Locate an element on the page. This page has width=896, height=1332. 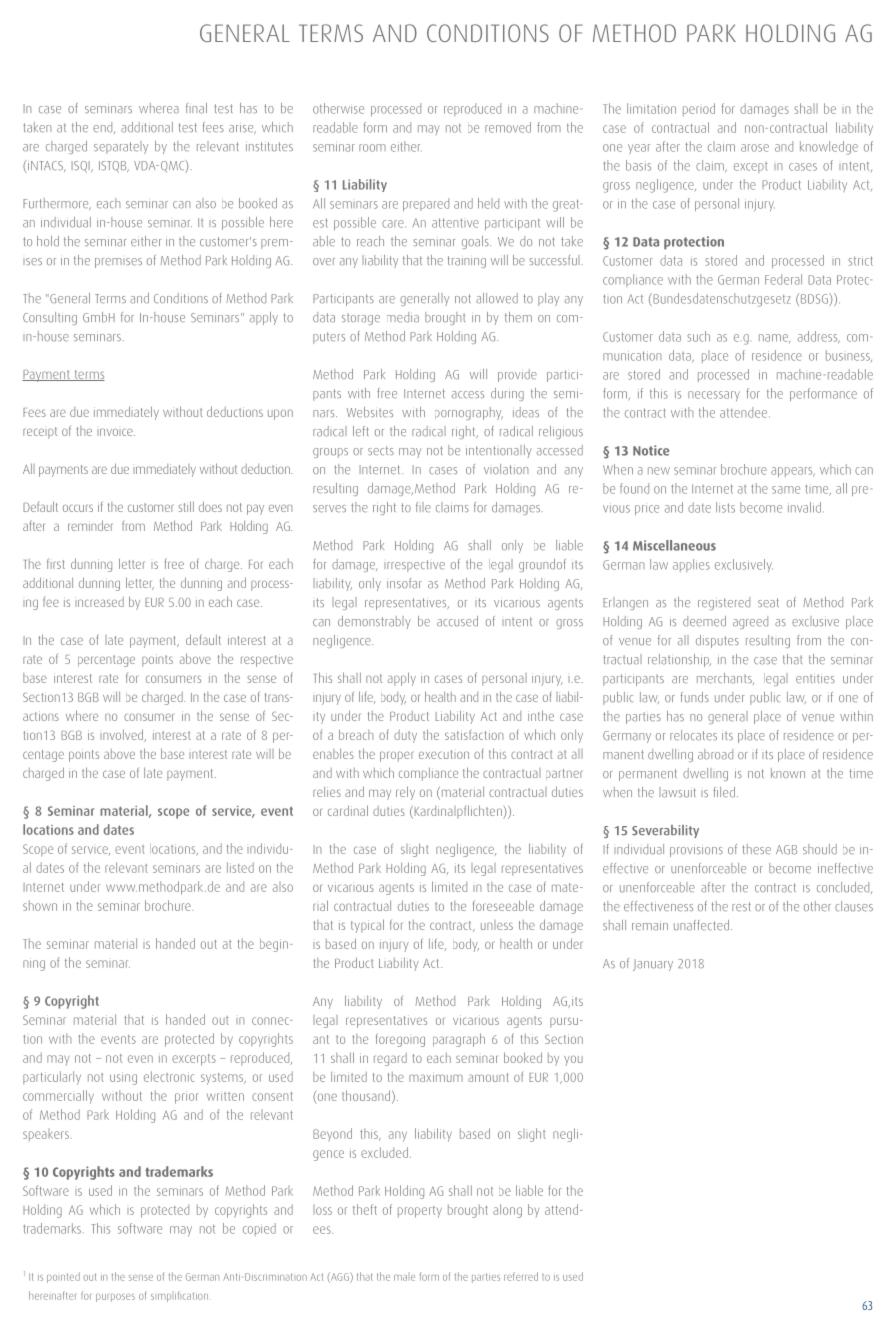
shown is located at coordinates (40, 905).
